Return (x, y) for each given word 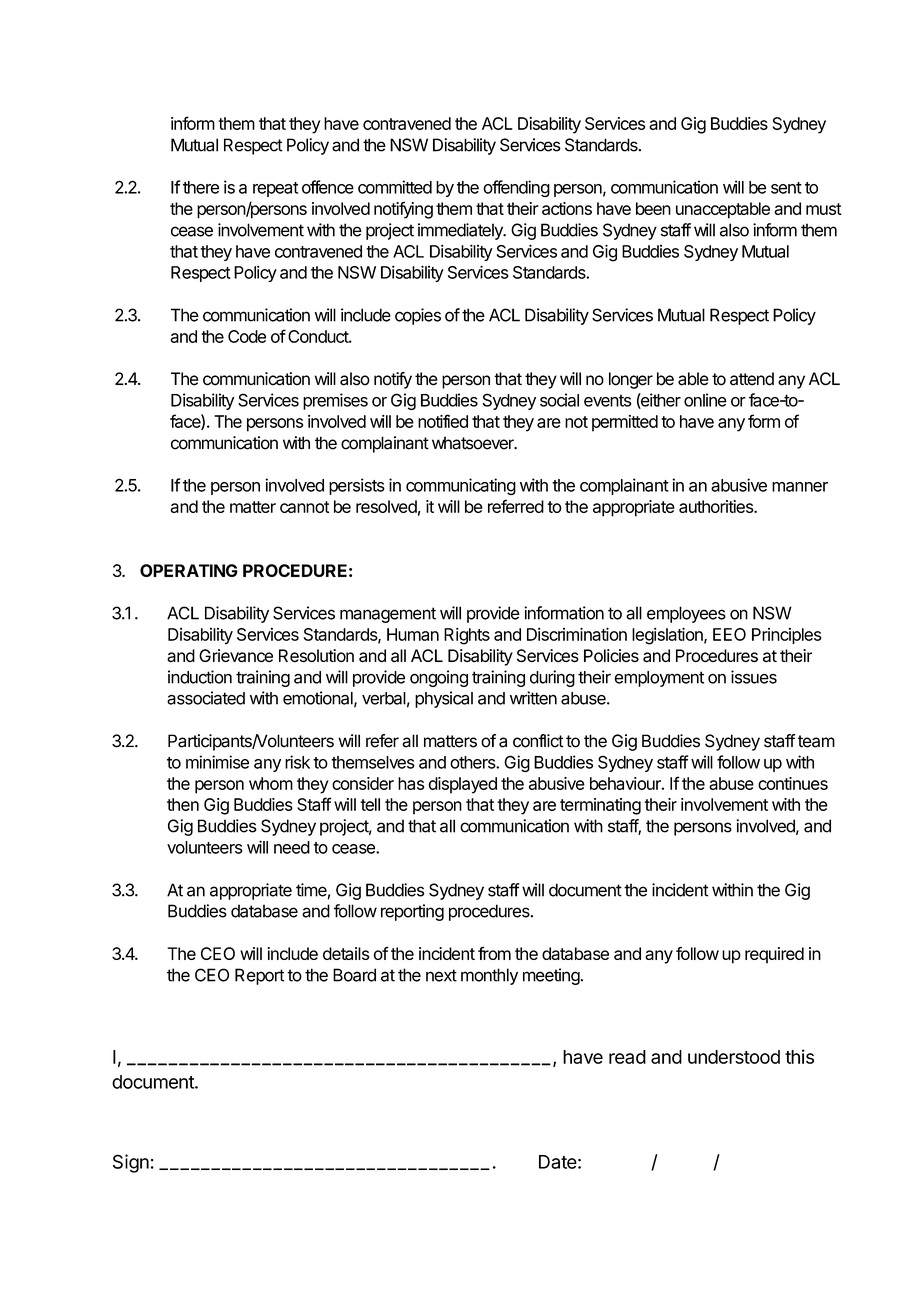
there (201, 187)
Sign (131, 1163)
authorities (717, 506)
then (183, 804)
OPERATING (189, 570)
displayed (463, 785)
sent (786, 188)
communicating (461, 486)
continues (793, 783)
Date (558, 1162)
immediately (461, 231)
